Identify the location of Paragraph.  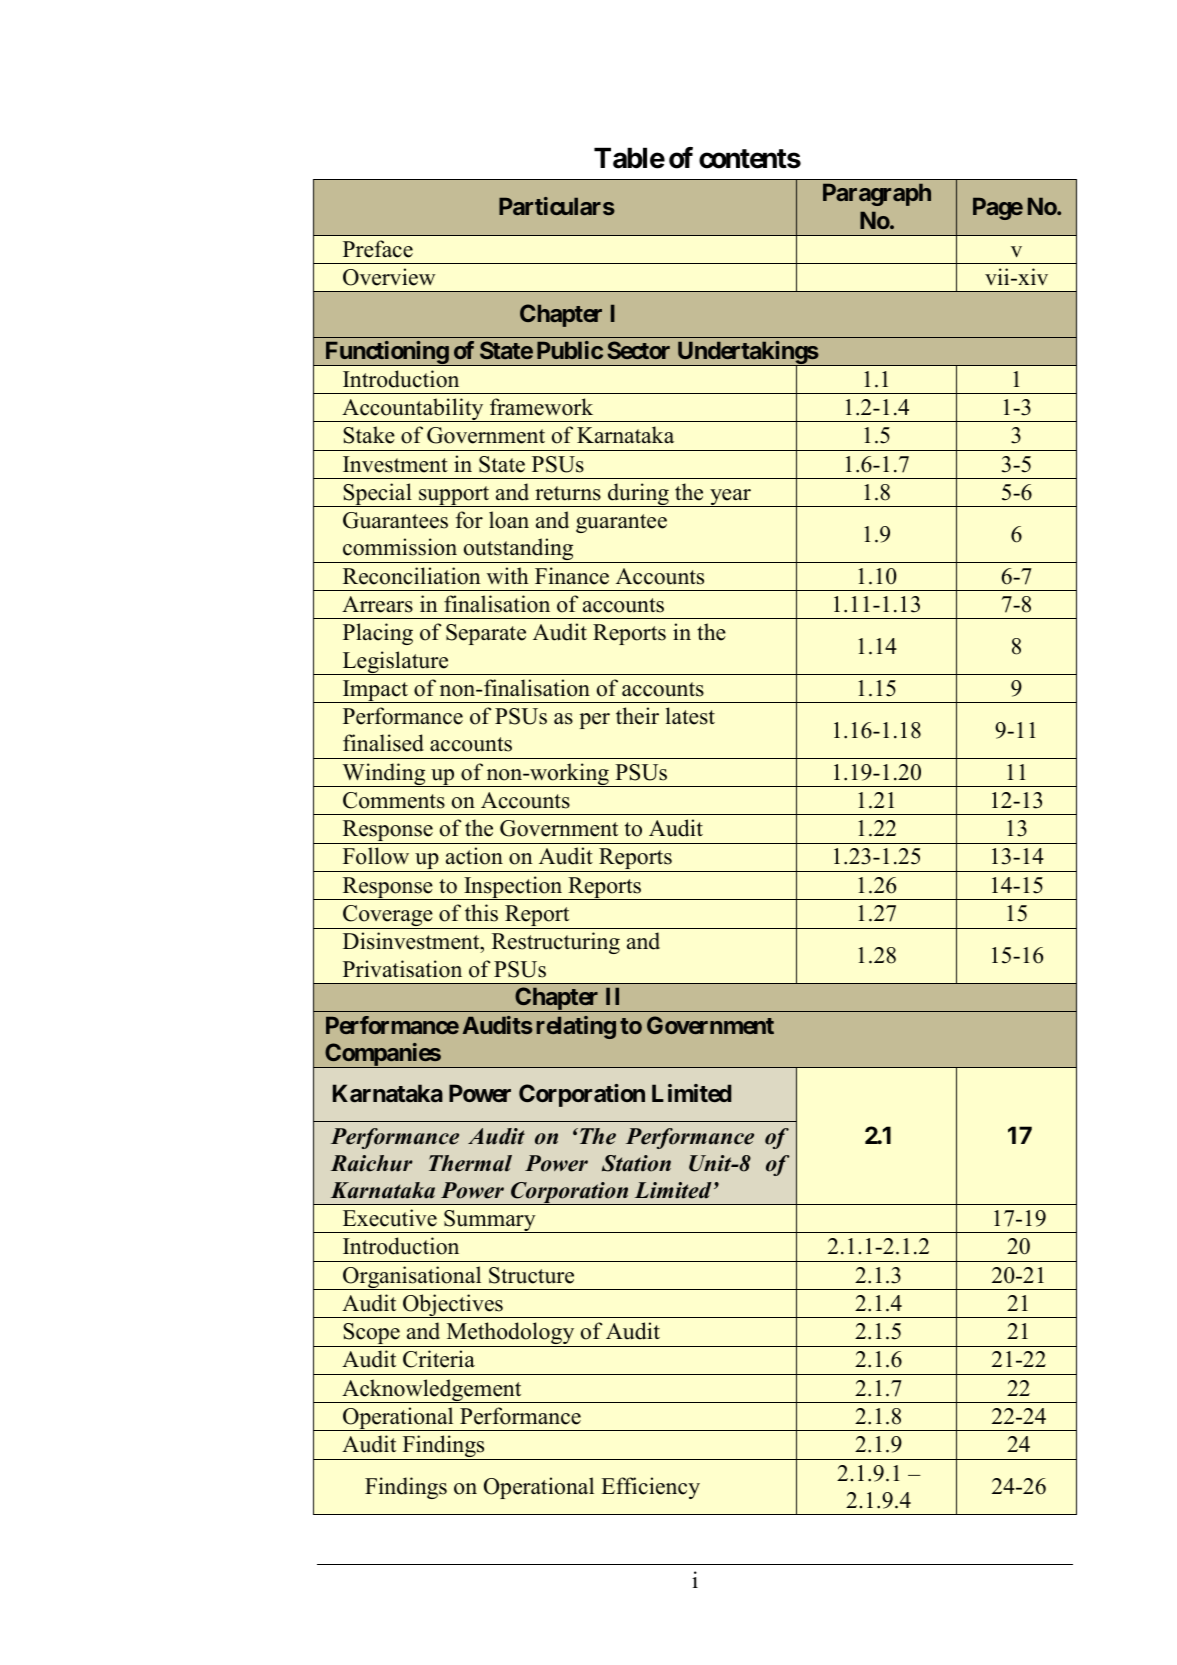
(877, 195).
